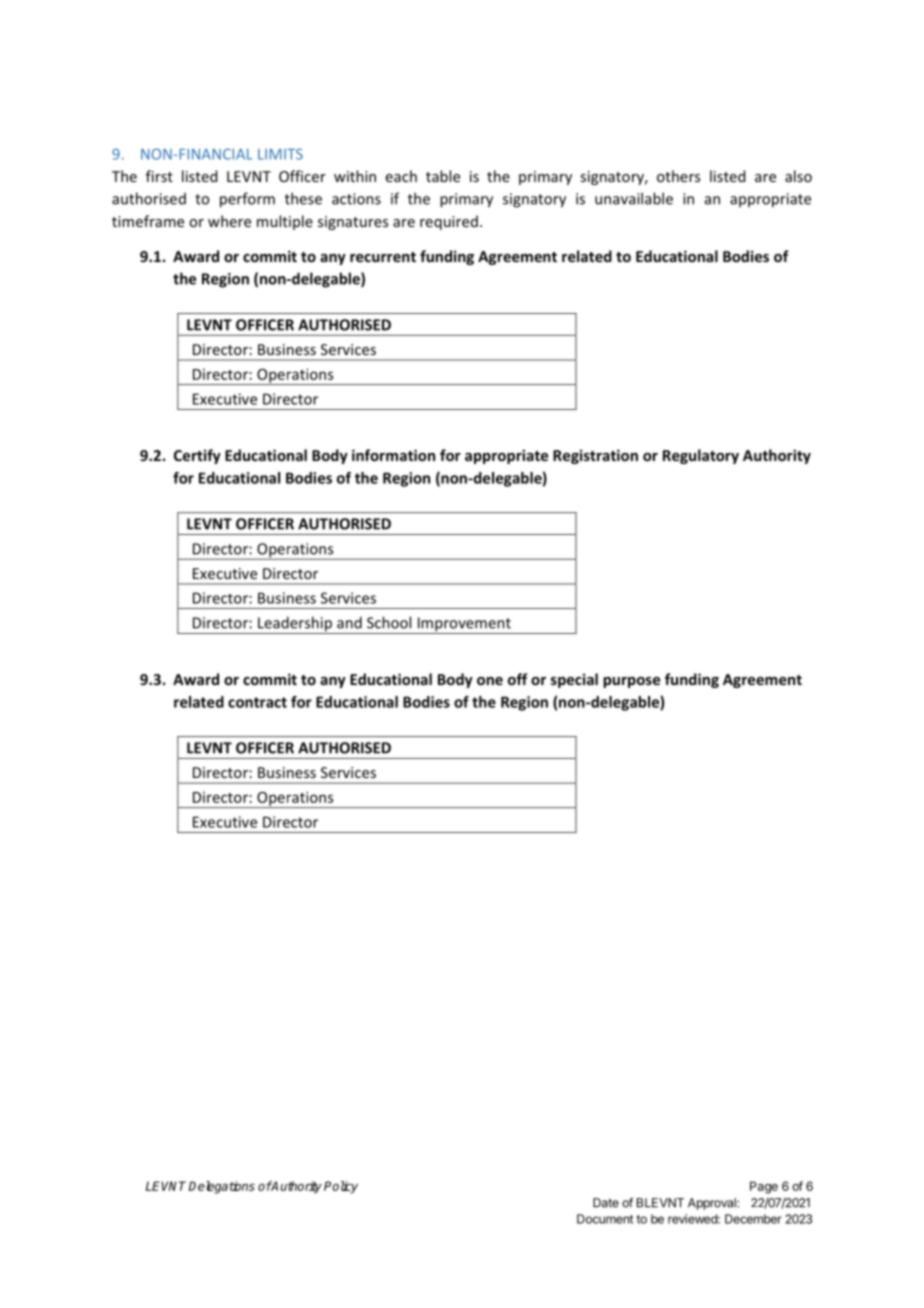  I want to click on Policy, so click(341, 1187).
